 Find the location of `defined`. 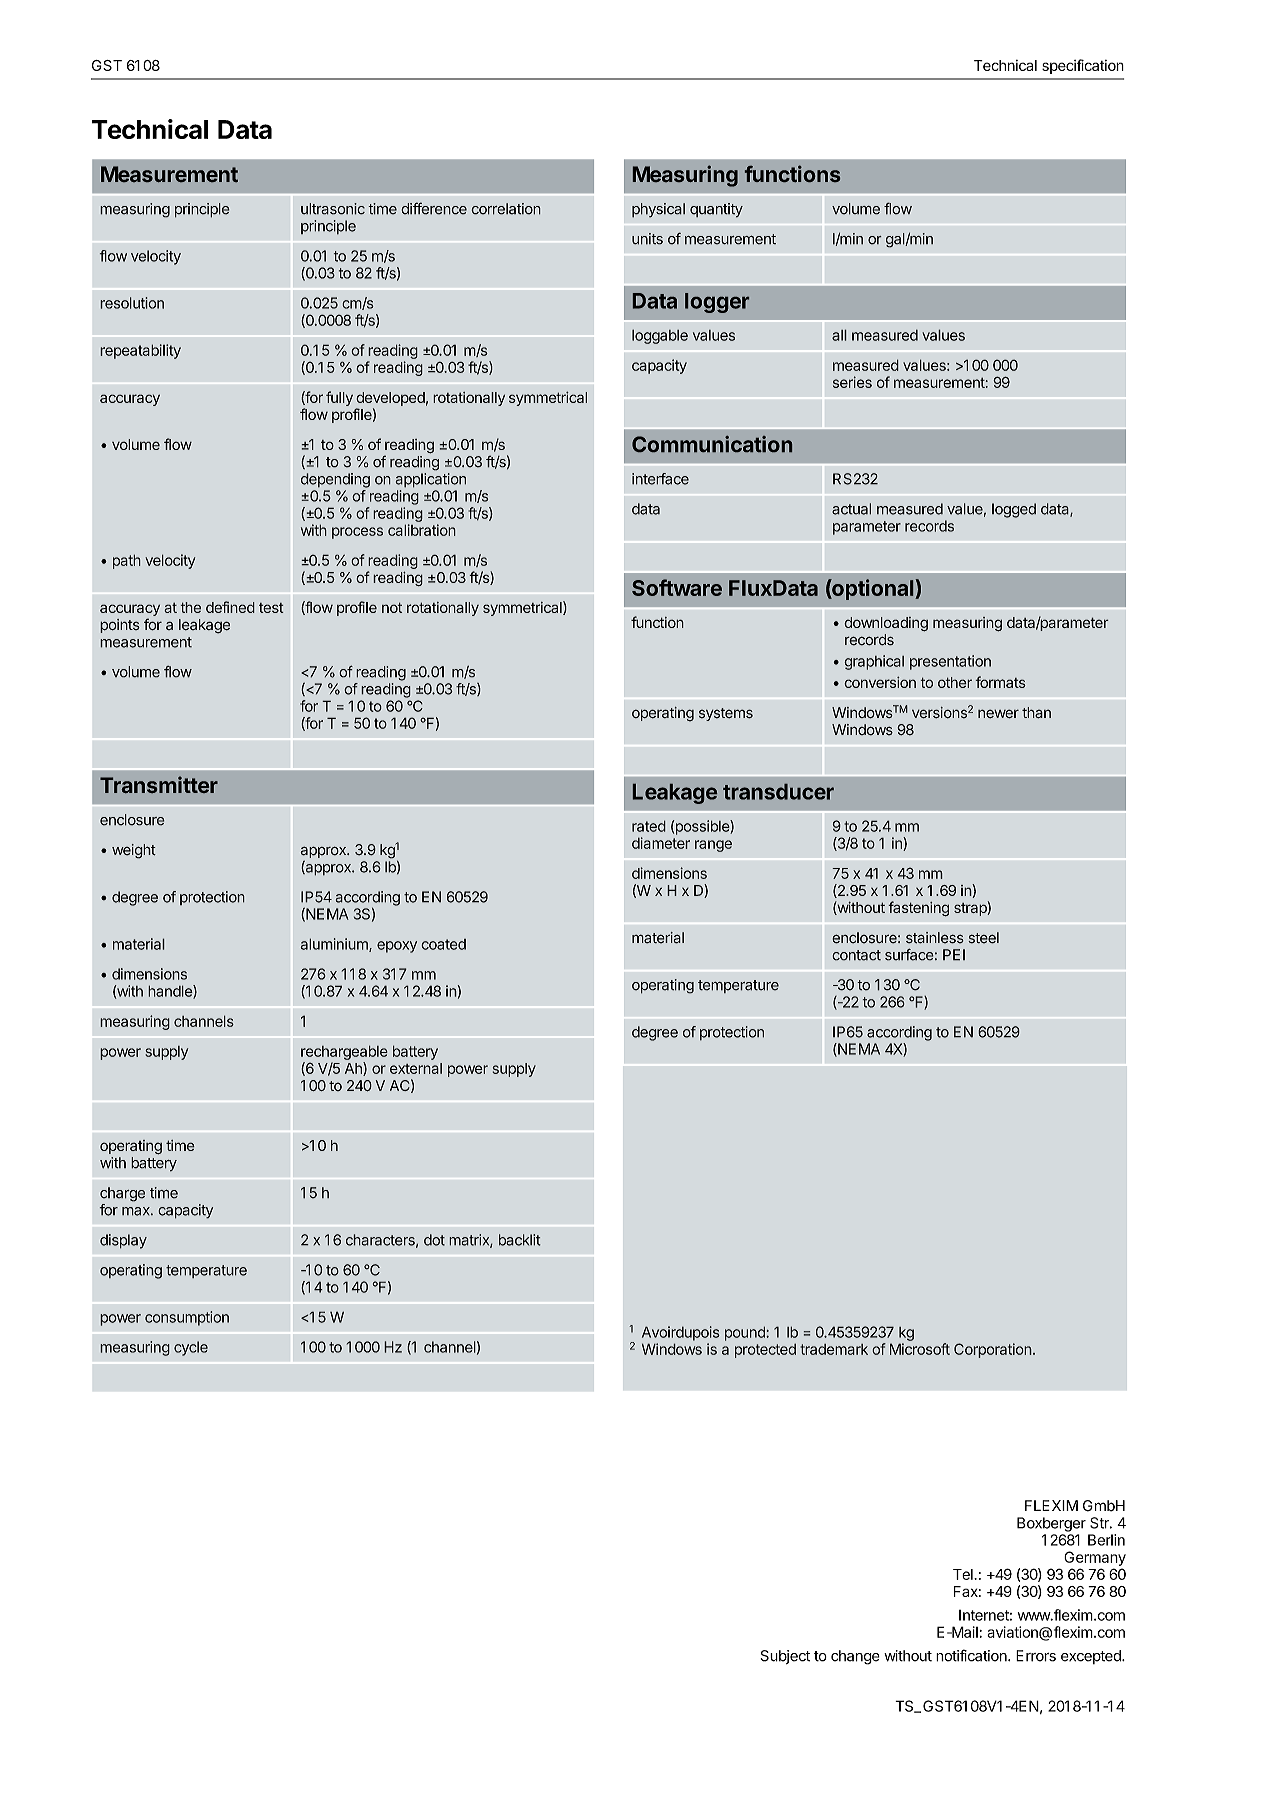

defined is located at coordinates (230, 607).
